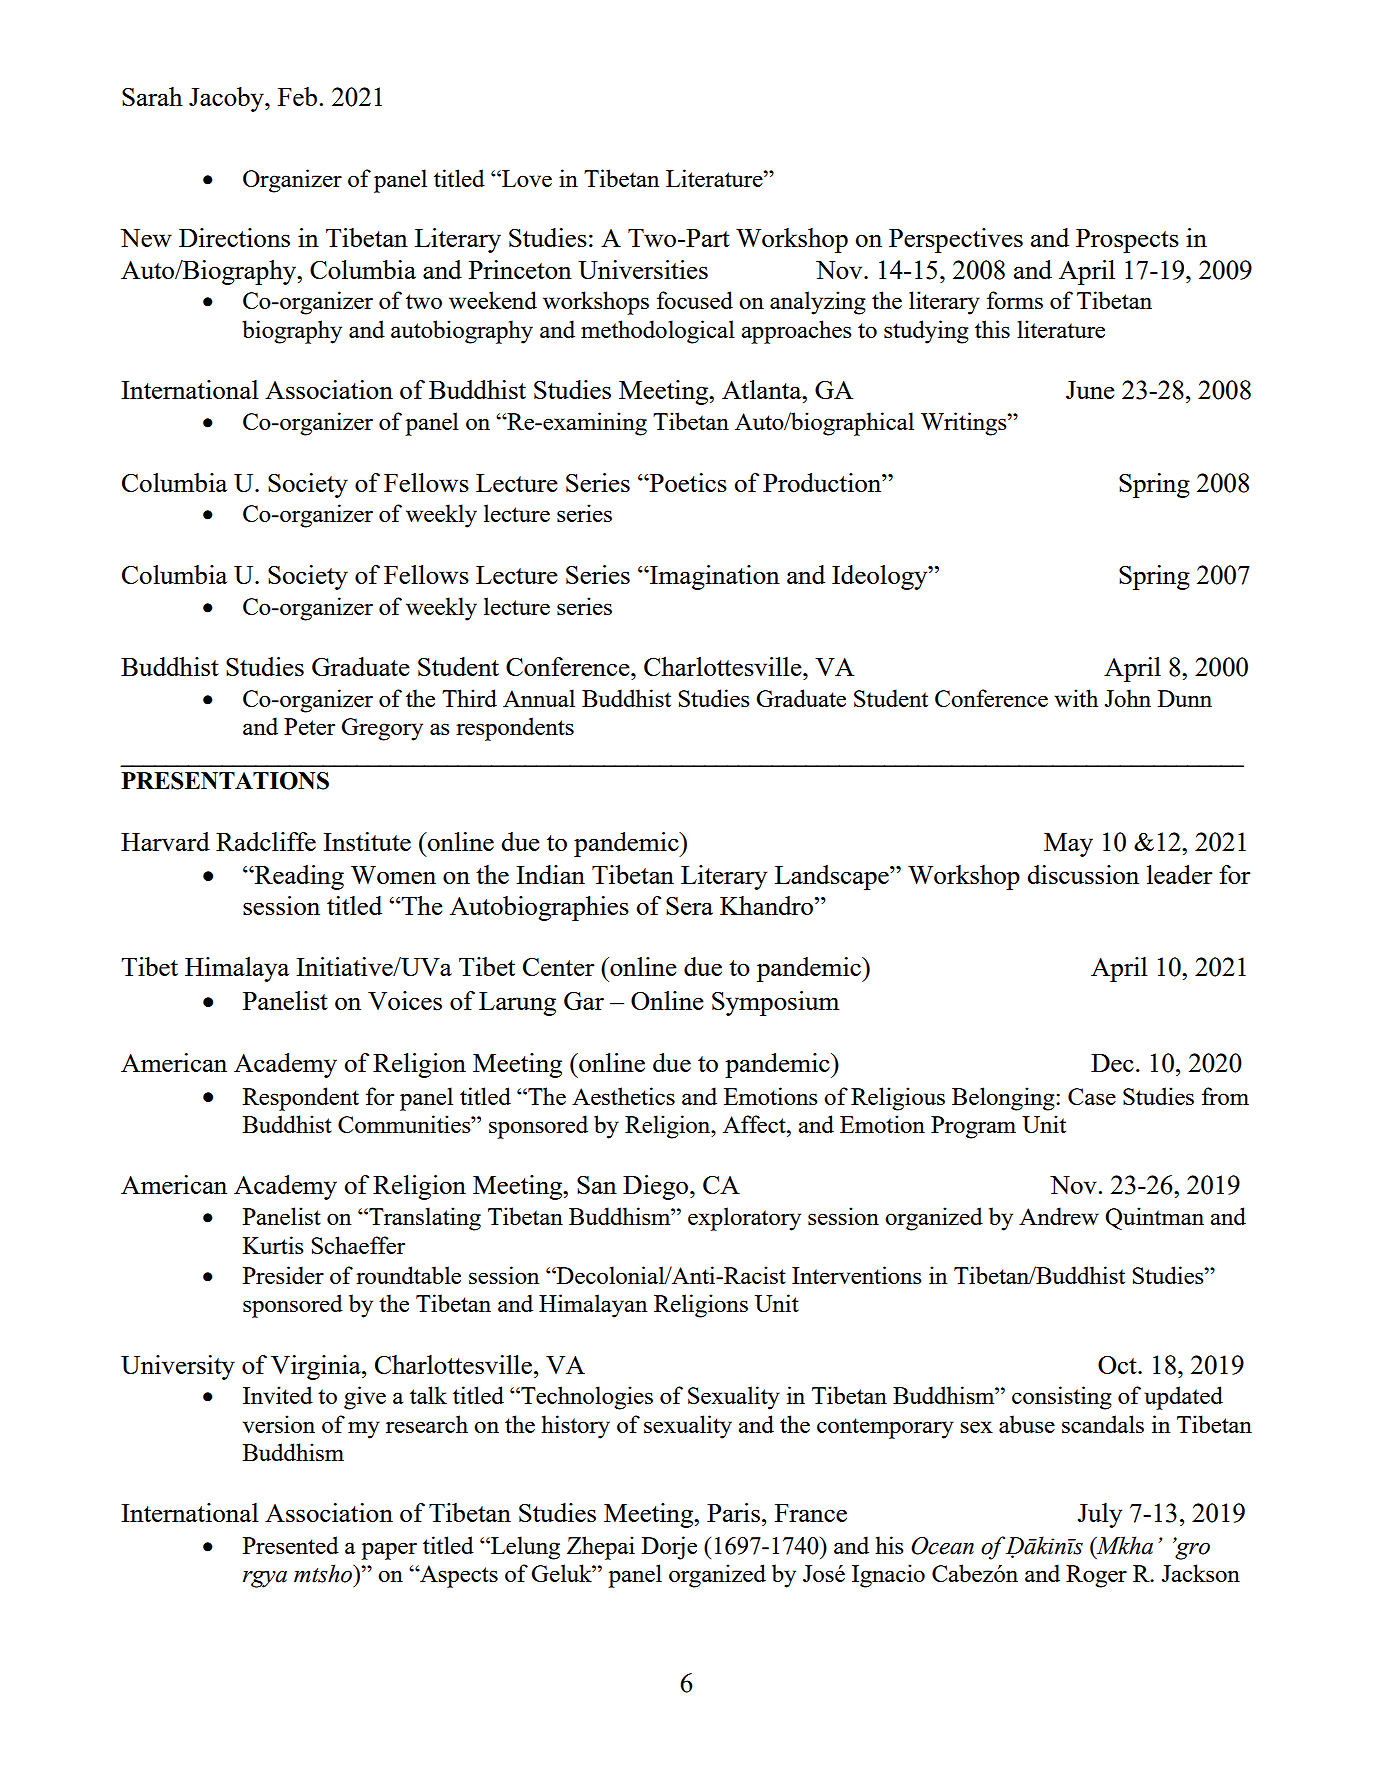 The height and width of the page is (1779, 1374). Describe the element at coordinates (1092, 1096) in the page. I see `Case` at that location.
